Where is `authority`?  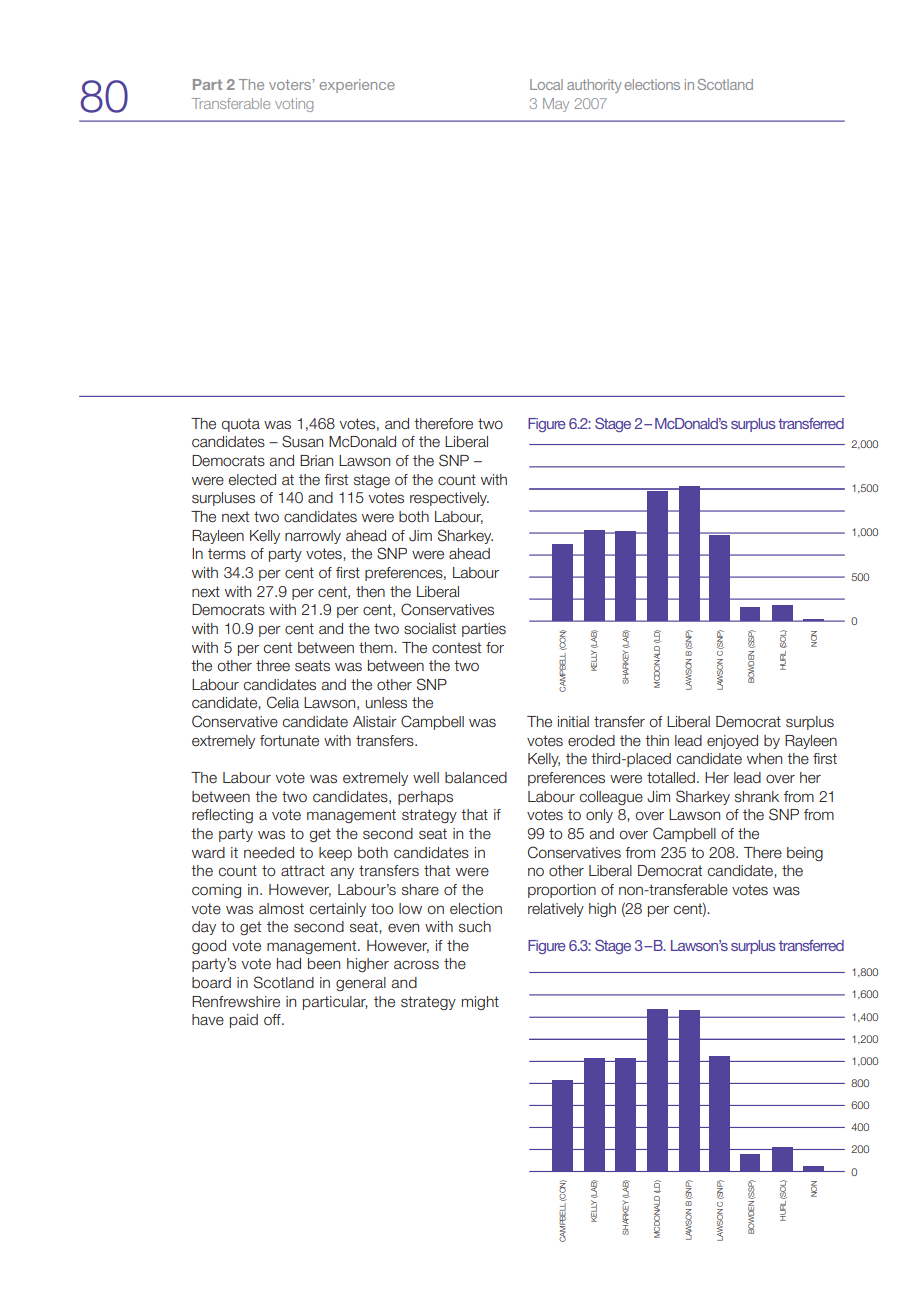
authority is located at coordinates (594, 86).
